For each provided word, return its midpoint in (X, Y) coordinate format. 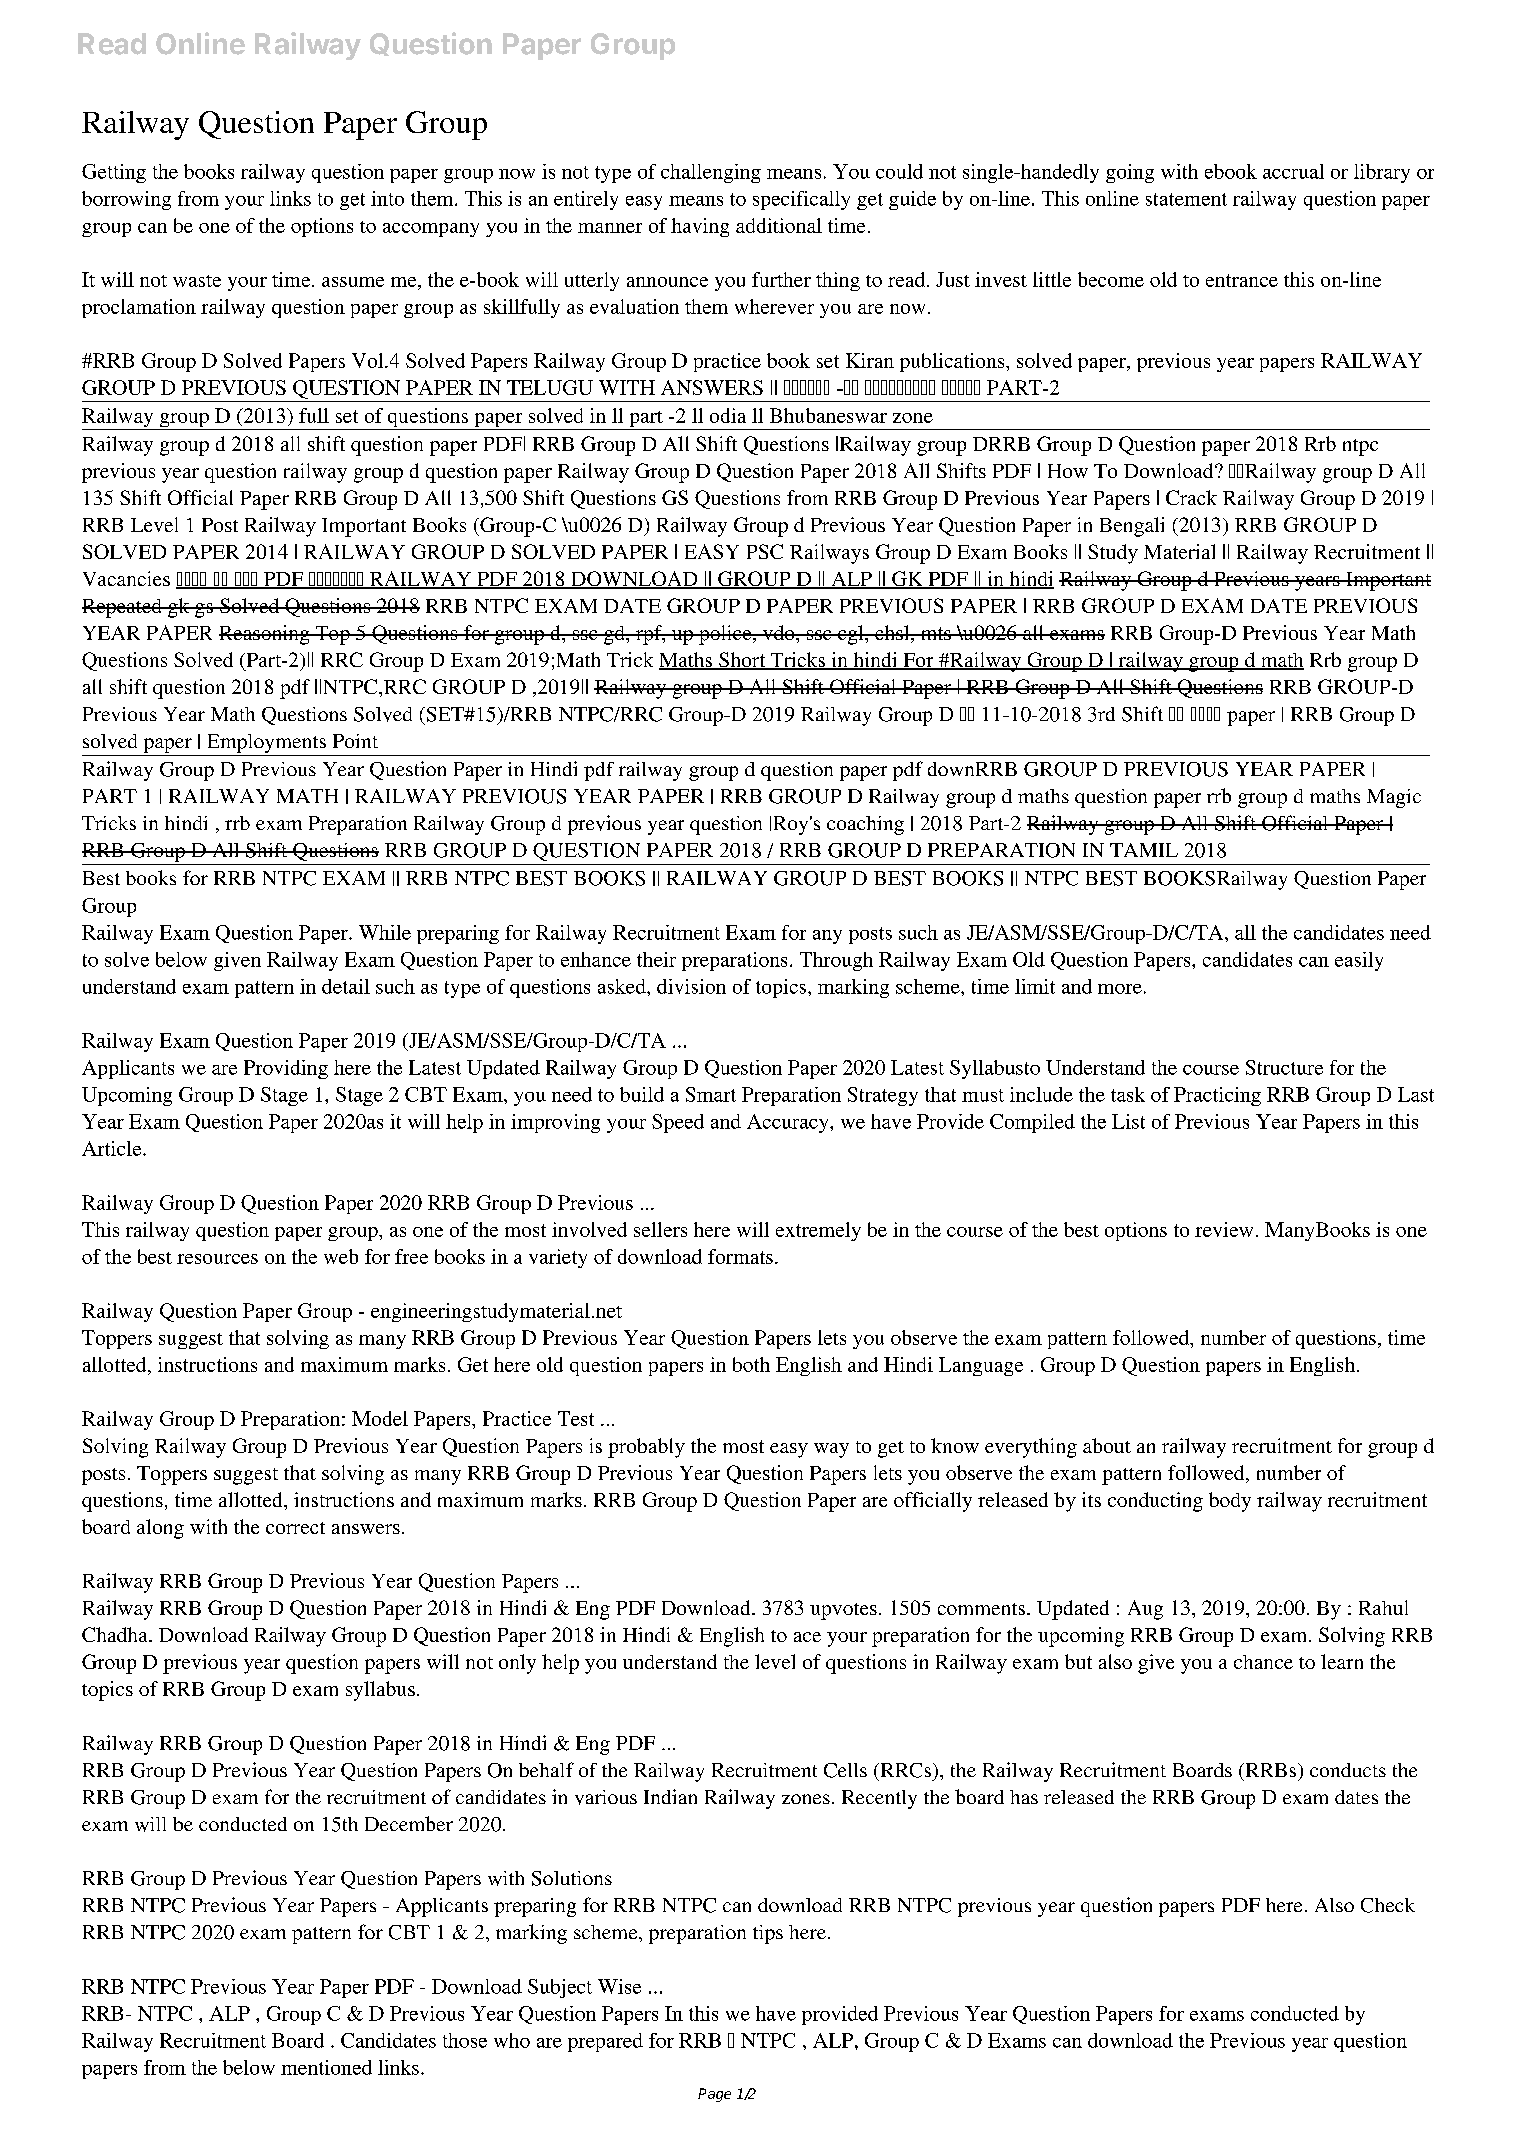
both (751, 1364)
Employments (267, 743)
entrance (1242, 280)
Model (380, 1418)
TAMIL (1144, 850)
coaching (865, 825)
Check (1388, 1905)
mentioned (326, 2067)
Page (714, 2095)
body (1230, 1502)
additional (779, 225)
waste (197, 281)
